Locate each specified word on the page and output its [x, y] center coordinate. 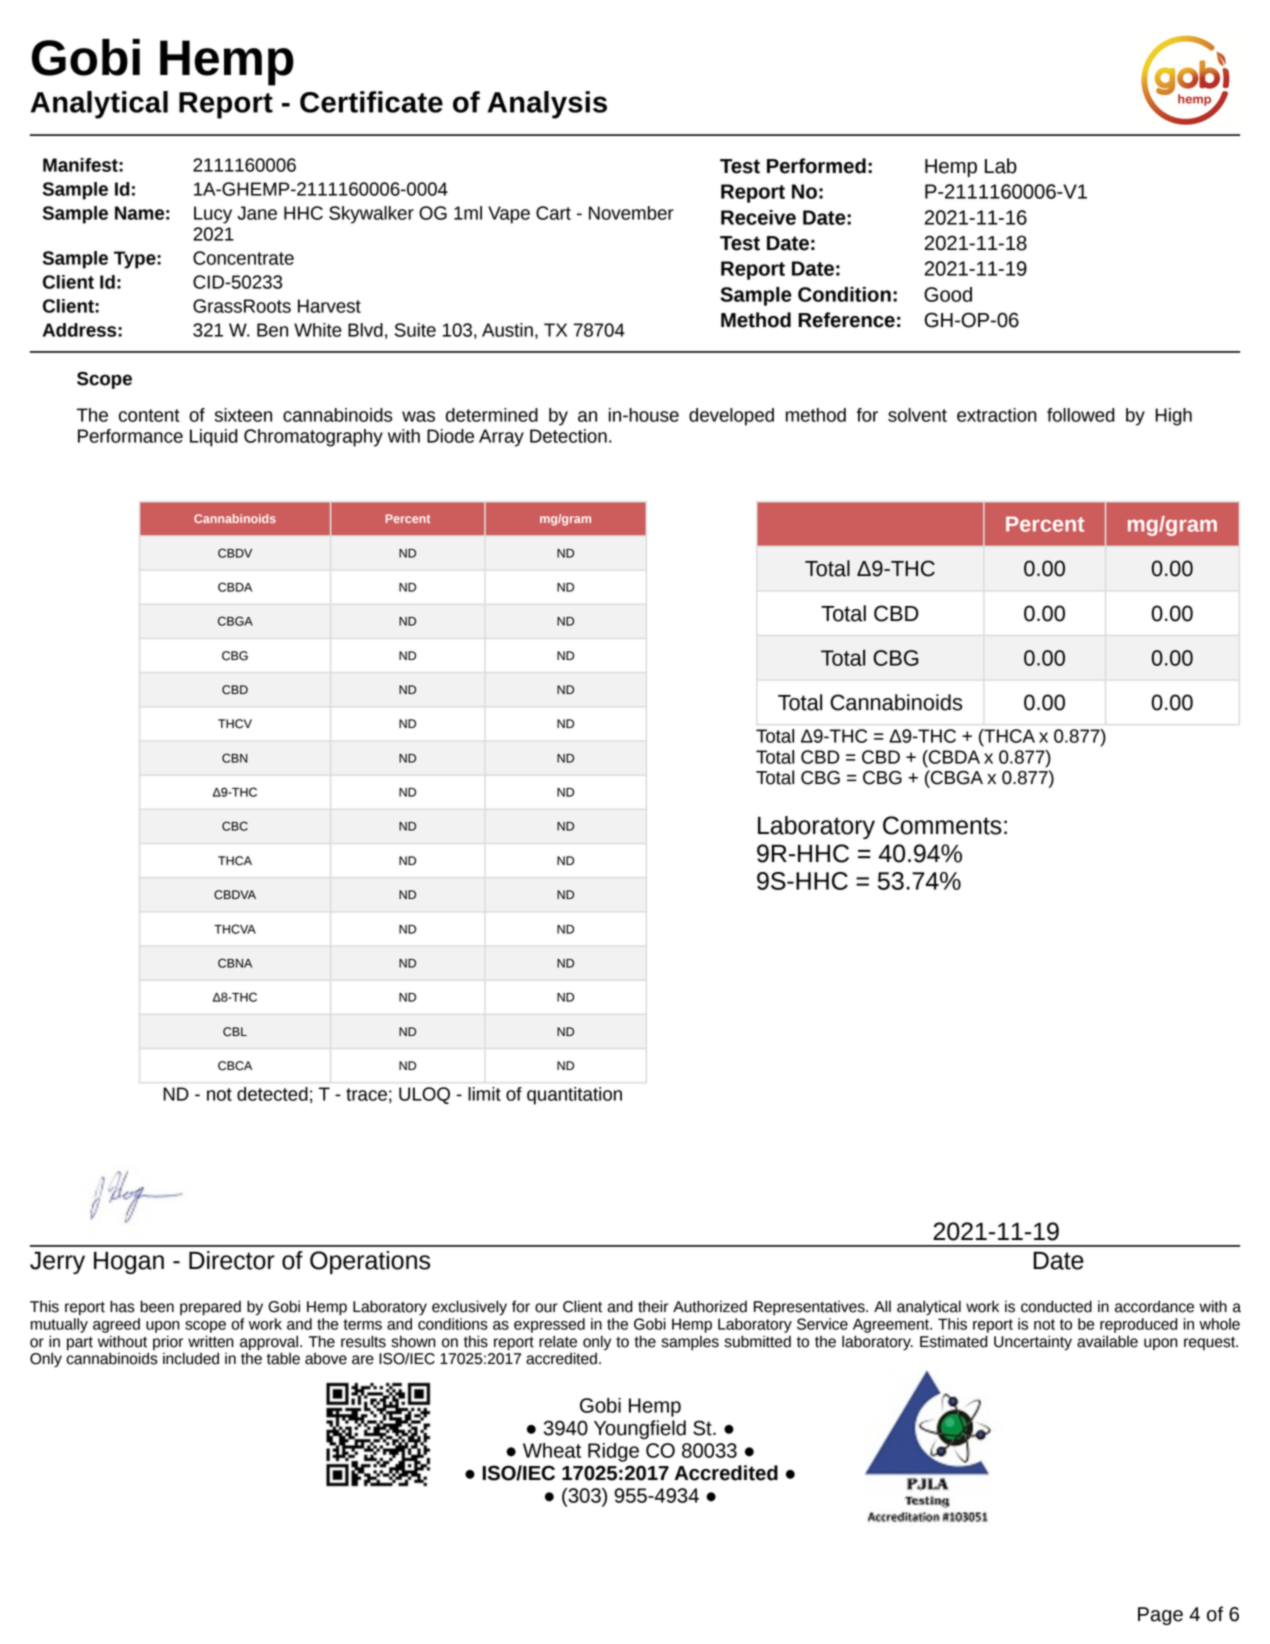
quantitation [574, 1096]
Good [948, 294]
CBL [235, 1032]
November [631, 213]
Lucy [213, 215]
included [191, 1358]
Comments [942, 825]
